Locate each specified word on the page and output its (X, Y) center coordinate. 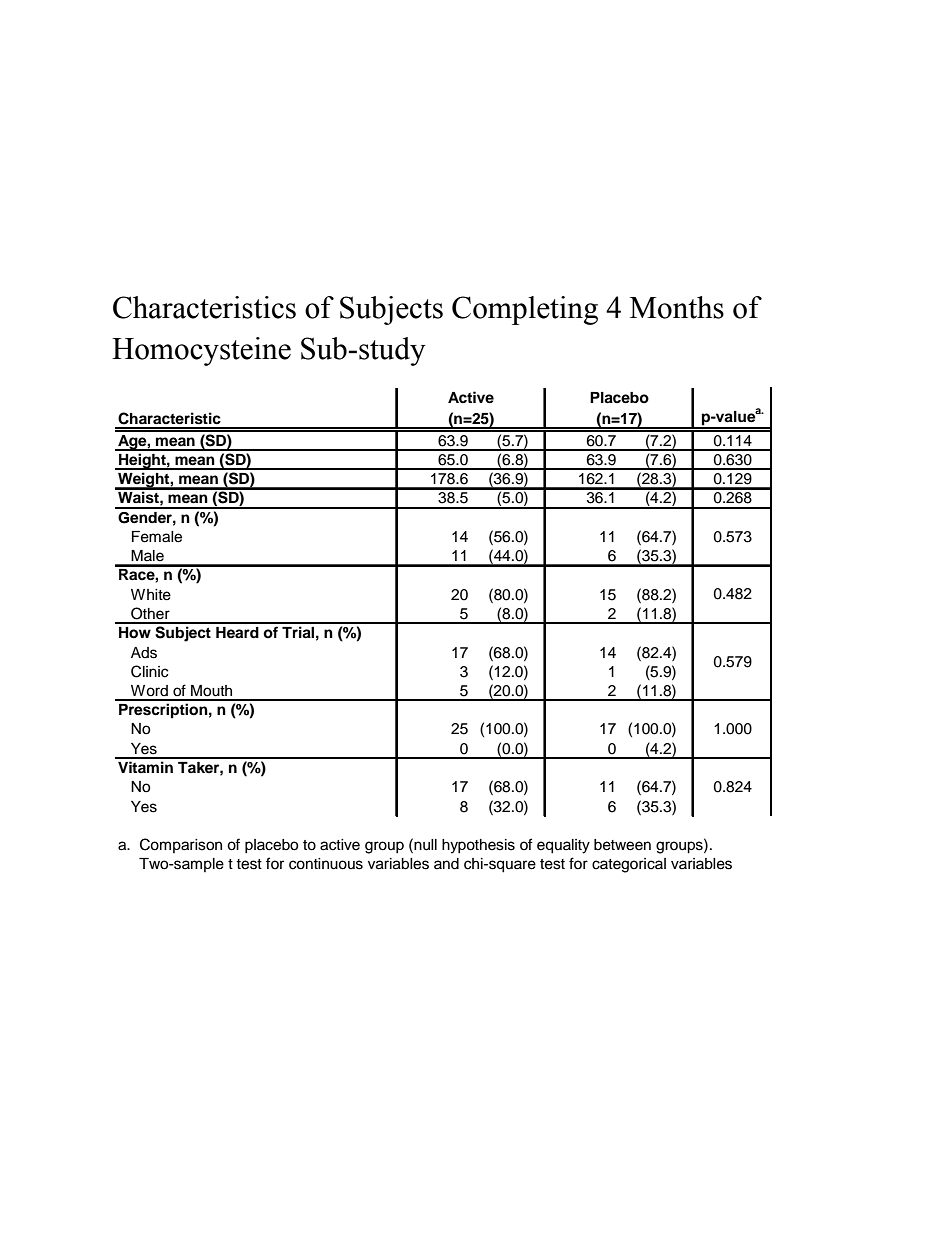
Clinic (149, 671)
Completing (525, 310)
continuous (326, 864)
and (446, 864)
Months (677, 307)
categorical (629, 865)
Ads (144, 653)
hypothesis (478, 846)
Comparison (181, 845)
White (151, 595)
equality (563, 846)
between (622, 845)
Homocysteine (201, 351)
